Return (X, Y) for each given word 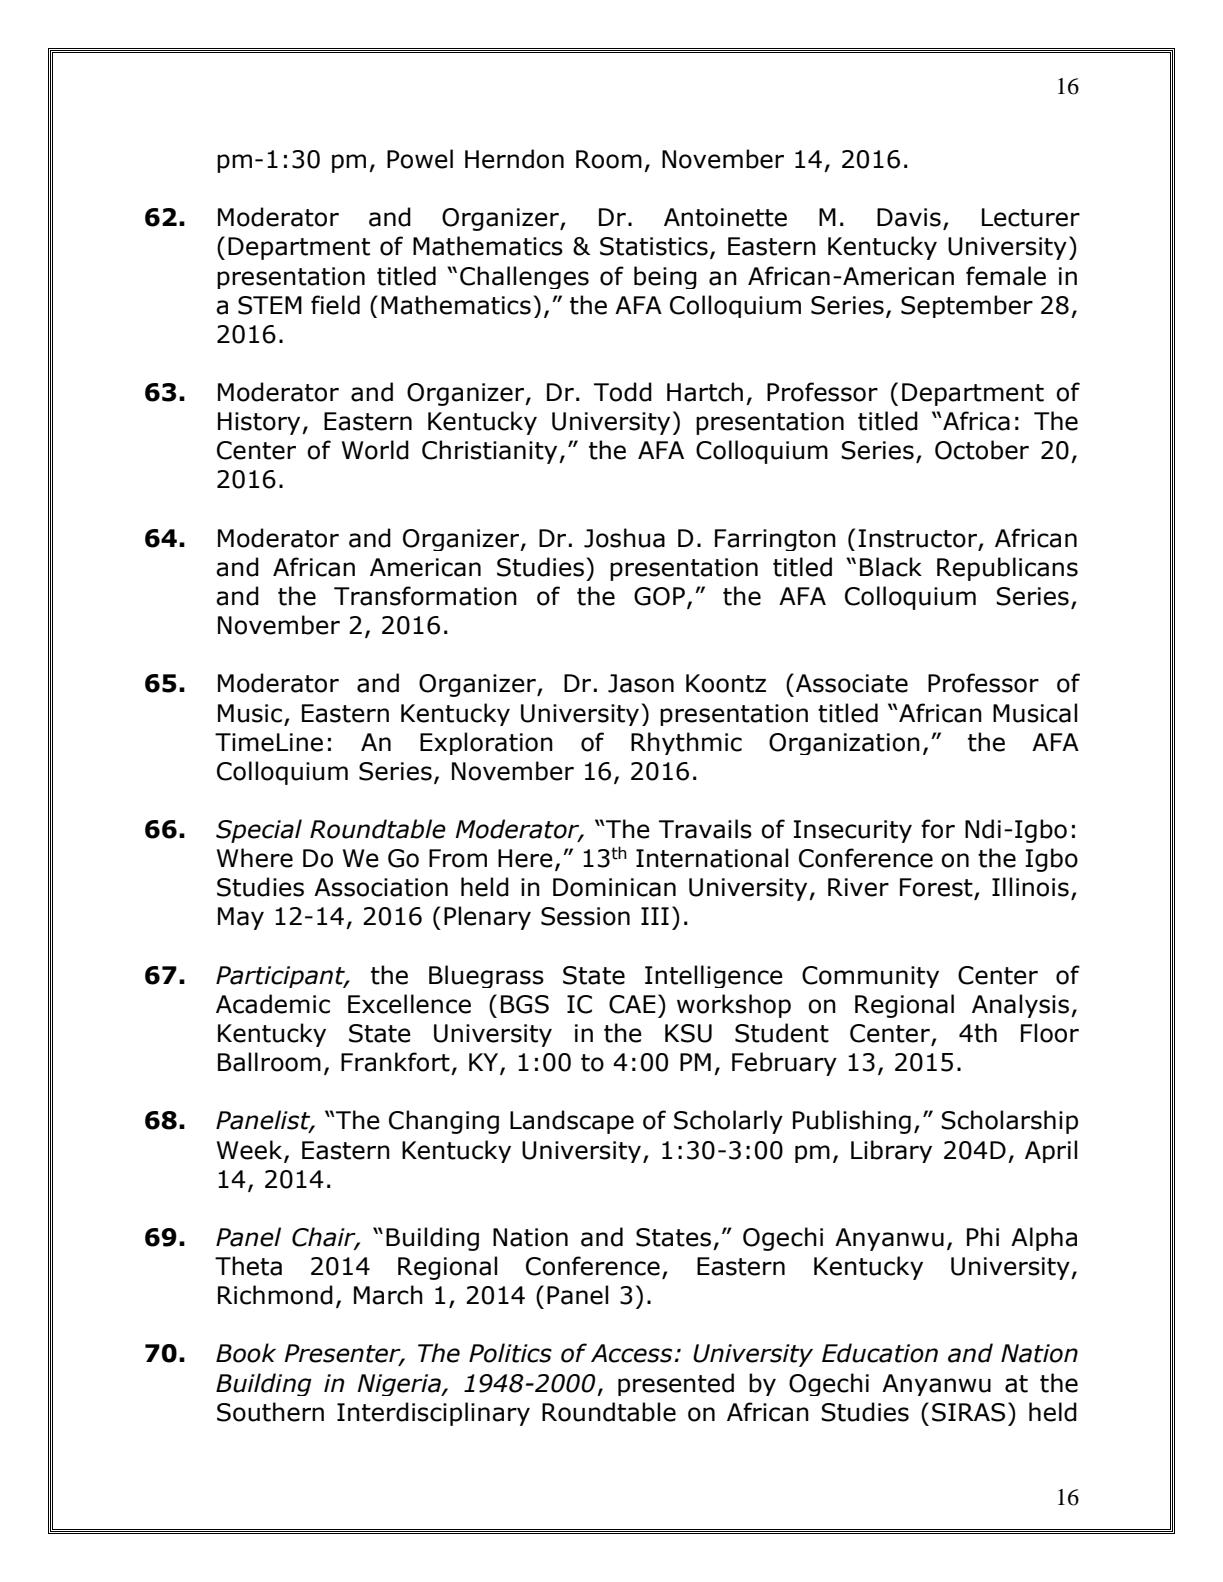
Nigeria (400, 1385)
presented (676, 1384)
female (1006, 276)
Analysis (1020, 1006)
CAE (632, 1004)
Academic (273, 1004)
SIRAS (968, 1412)
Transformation (425, 596)
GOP (659, 596)
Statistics (654, 246)
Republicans (1007, 569)
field (335, 305)
